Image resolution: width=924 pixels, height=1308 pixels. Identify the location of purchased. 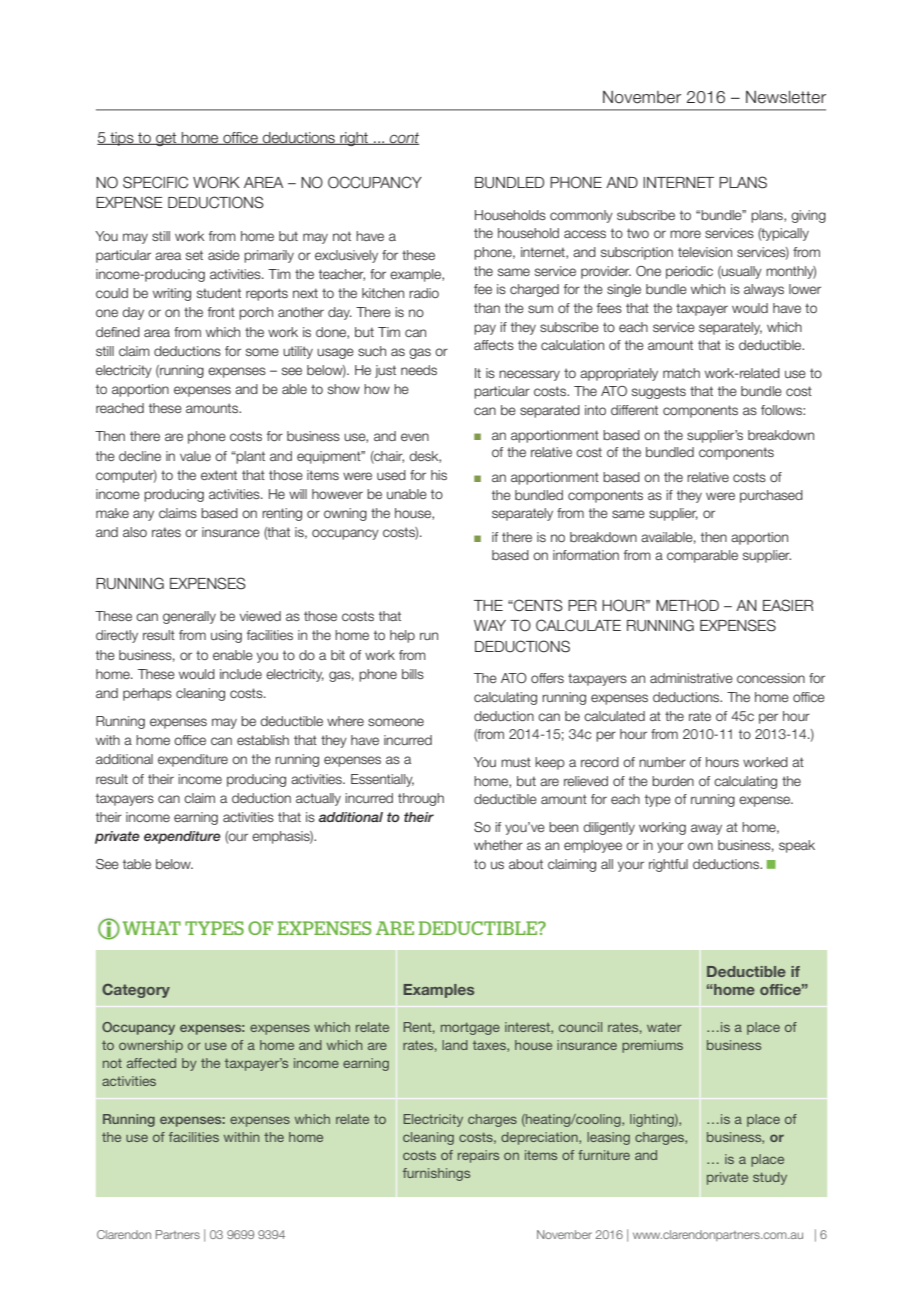
(771, 496).
